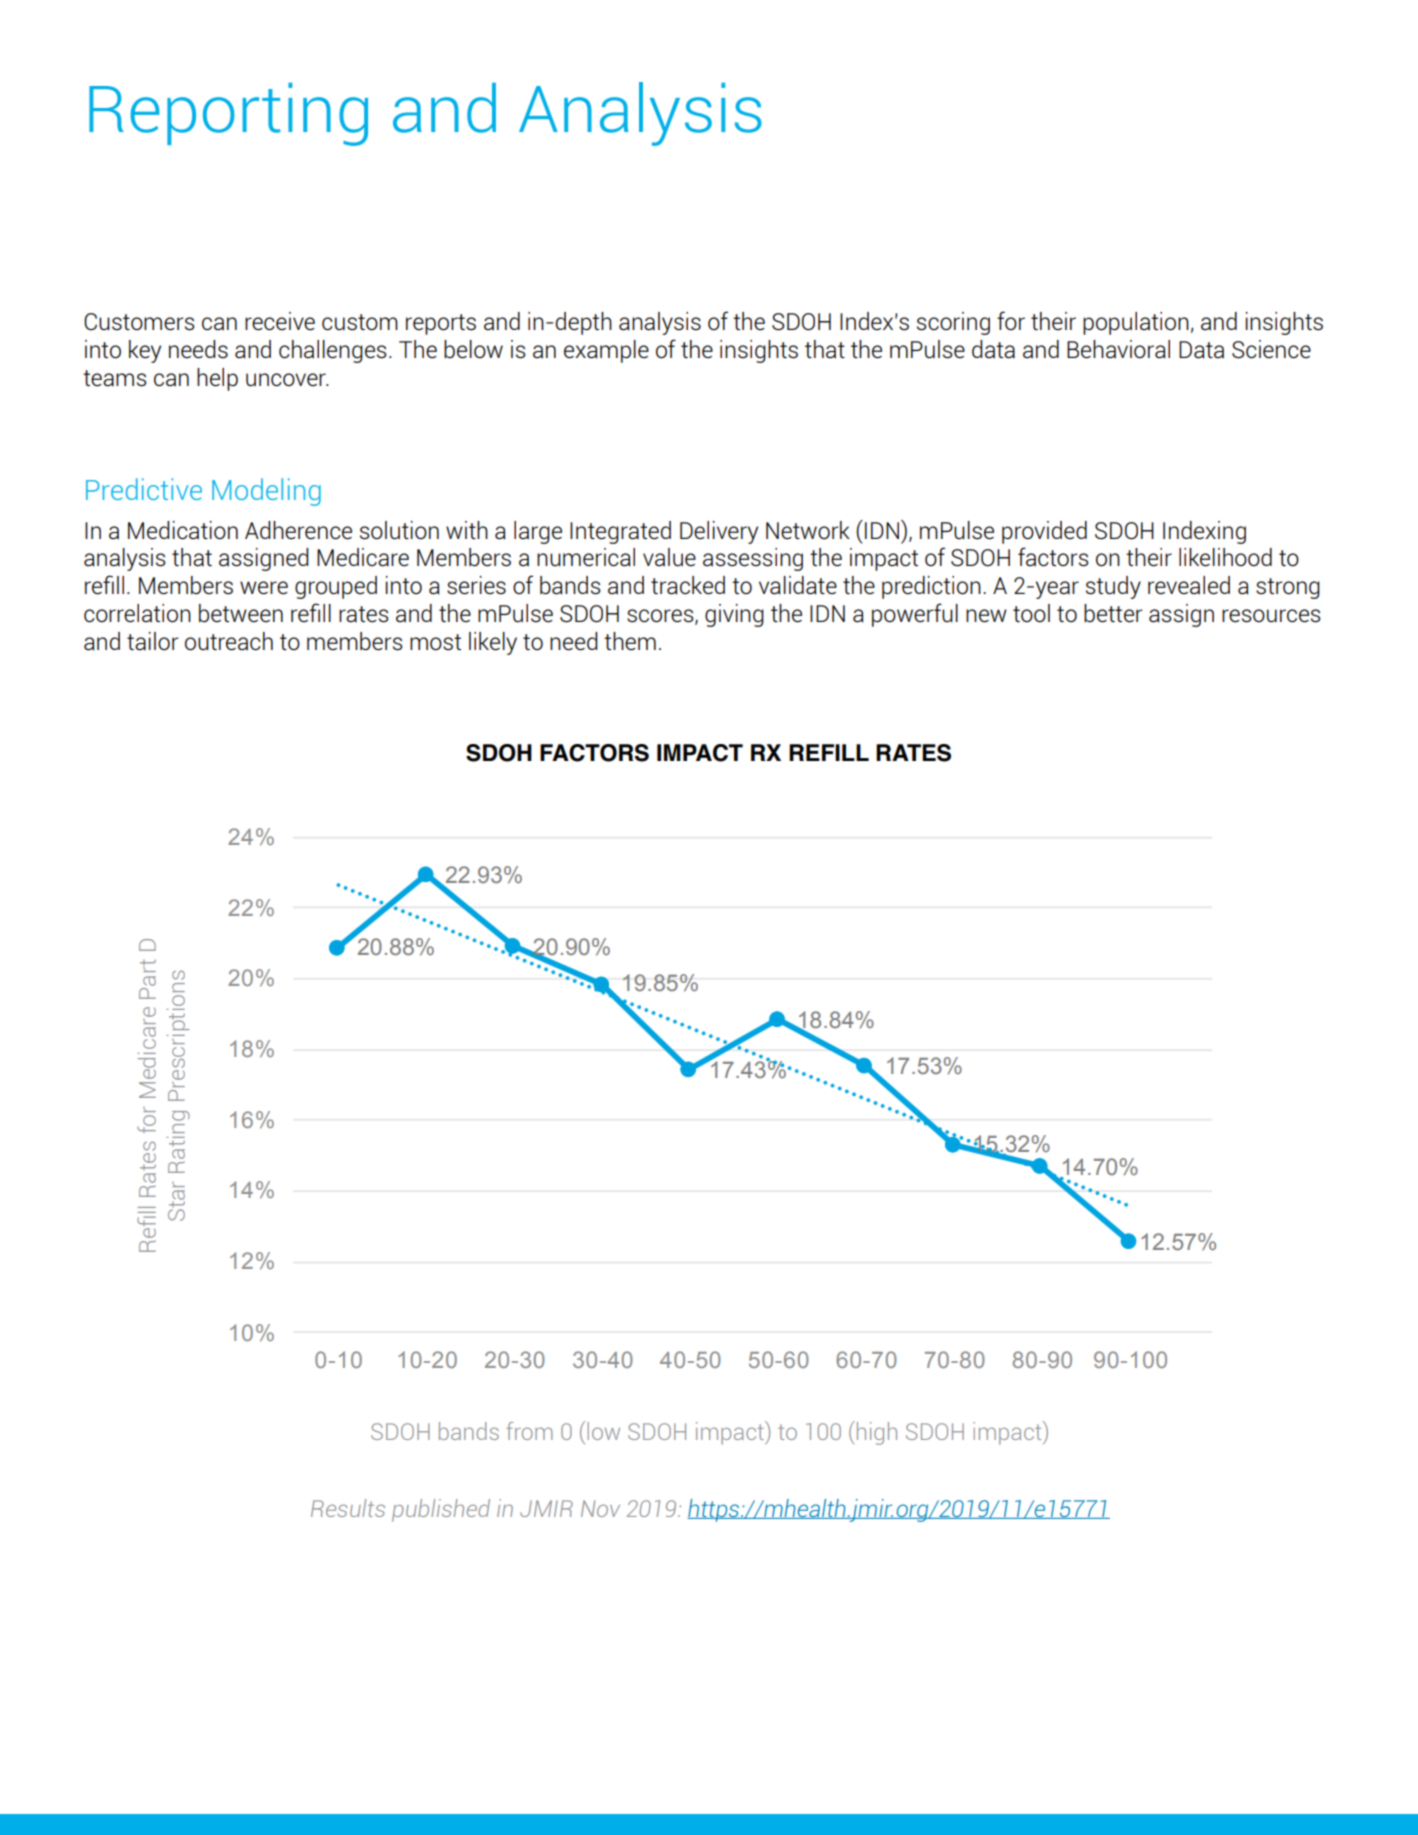 The image size is (1418, 1835). I want to click on example, so click(606, 351).
